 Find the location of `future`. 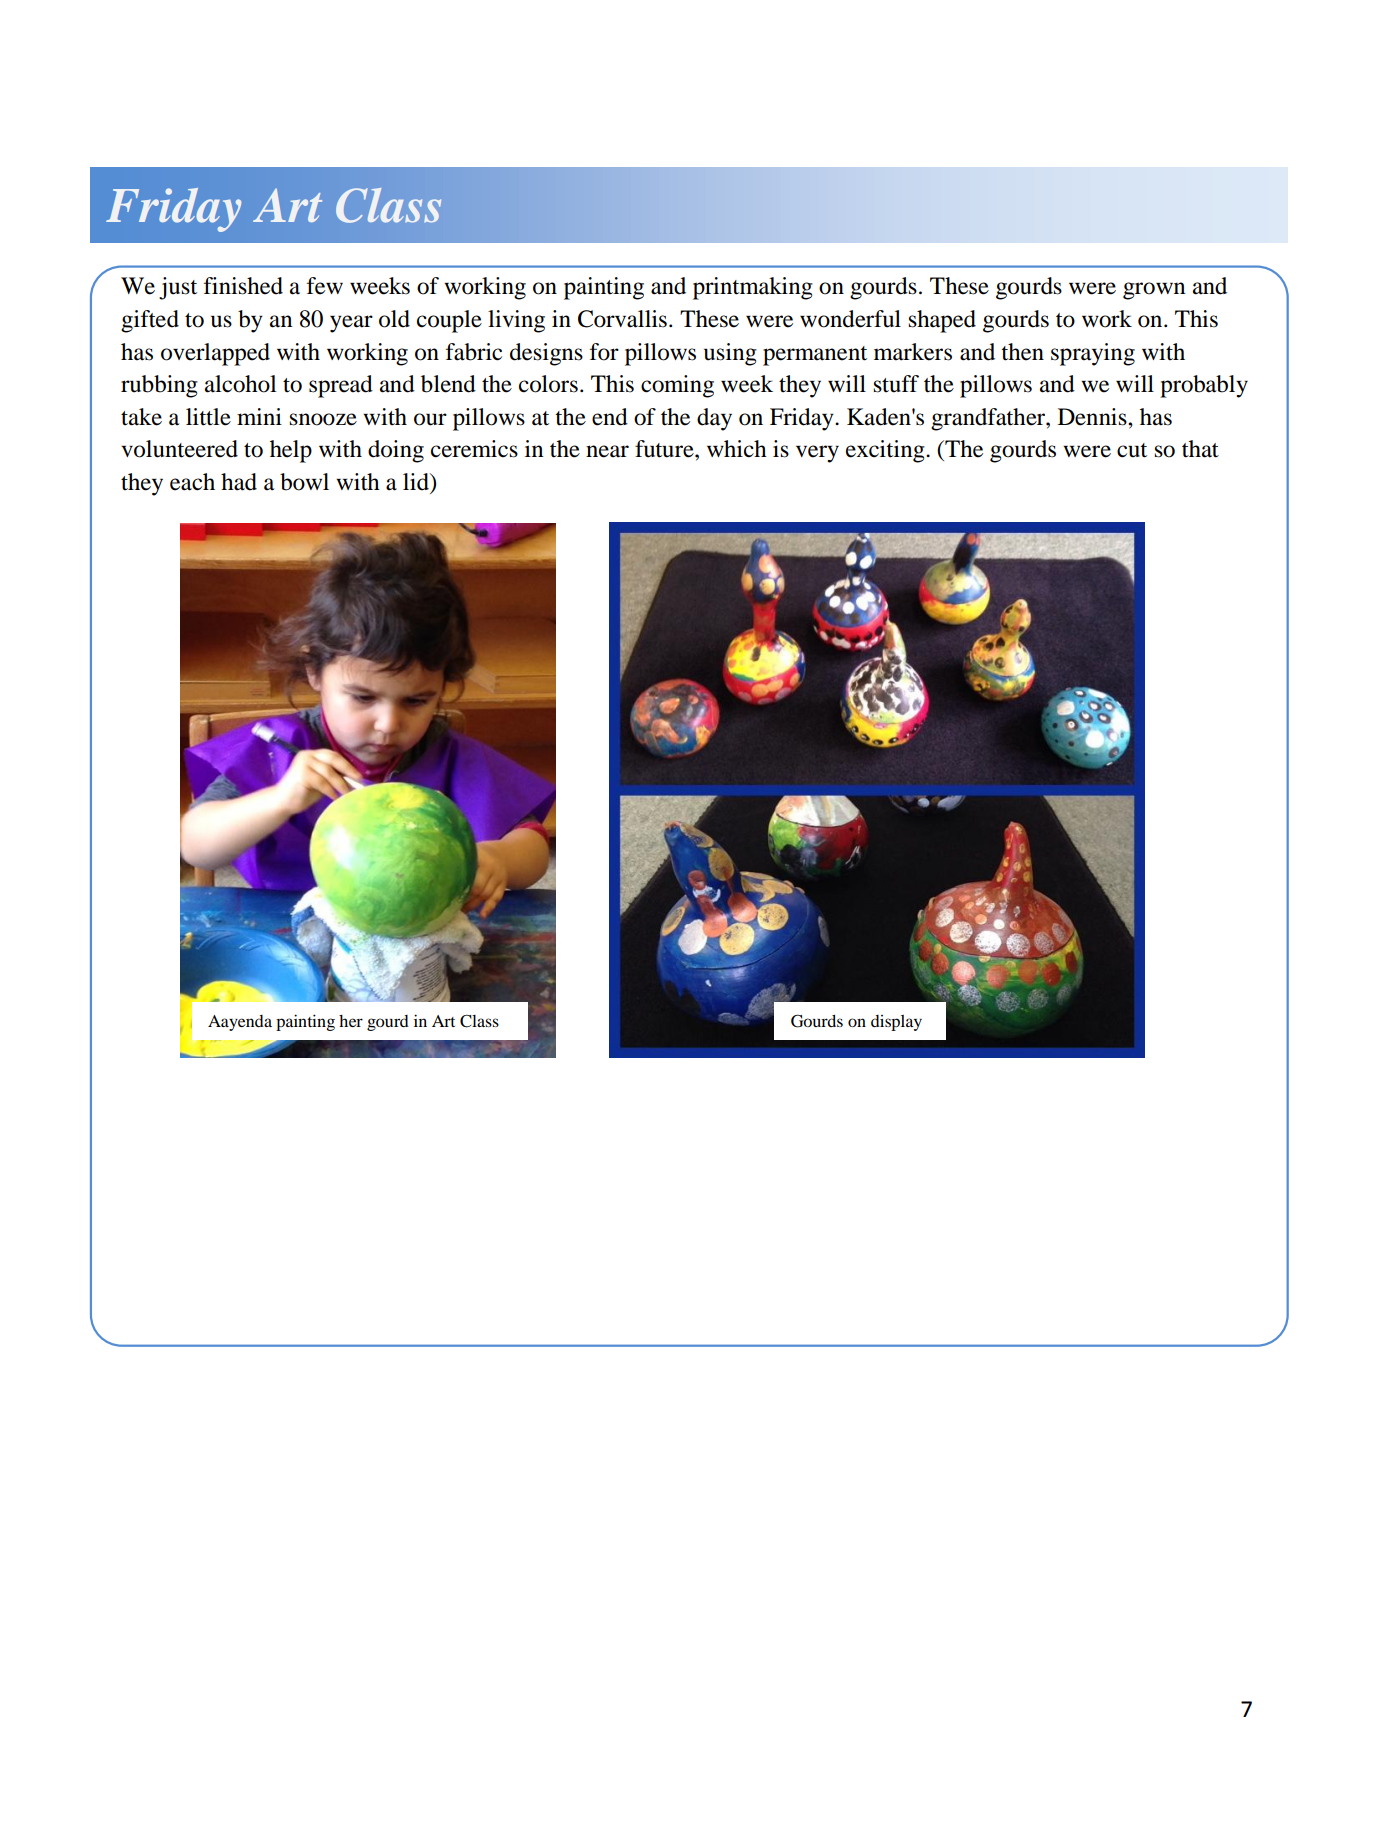

future is located at coordinates (665, 449).
